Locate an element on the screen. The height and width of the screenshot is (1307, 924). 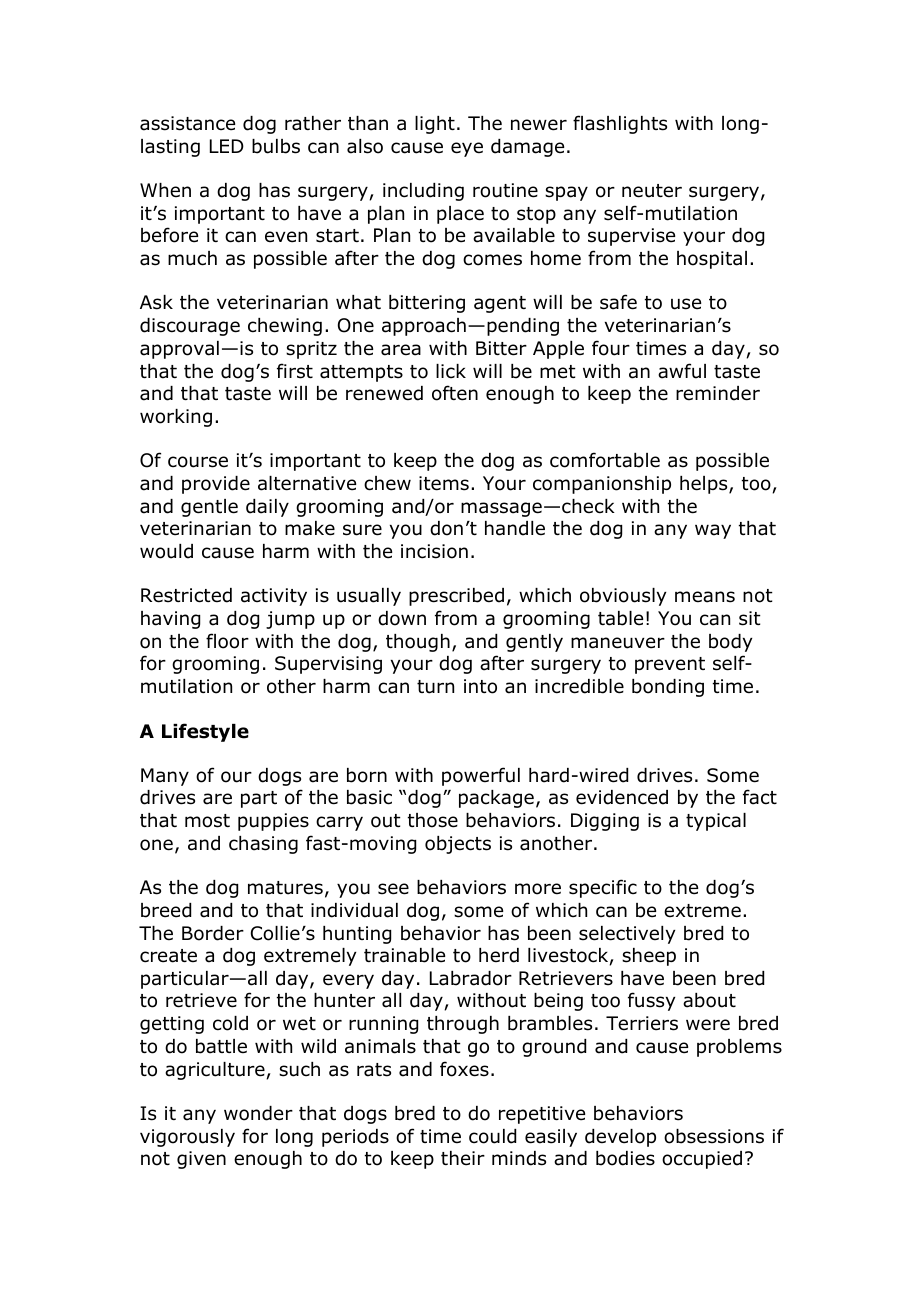
wonder is located at coordinates (258, 1113).
